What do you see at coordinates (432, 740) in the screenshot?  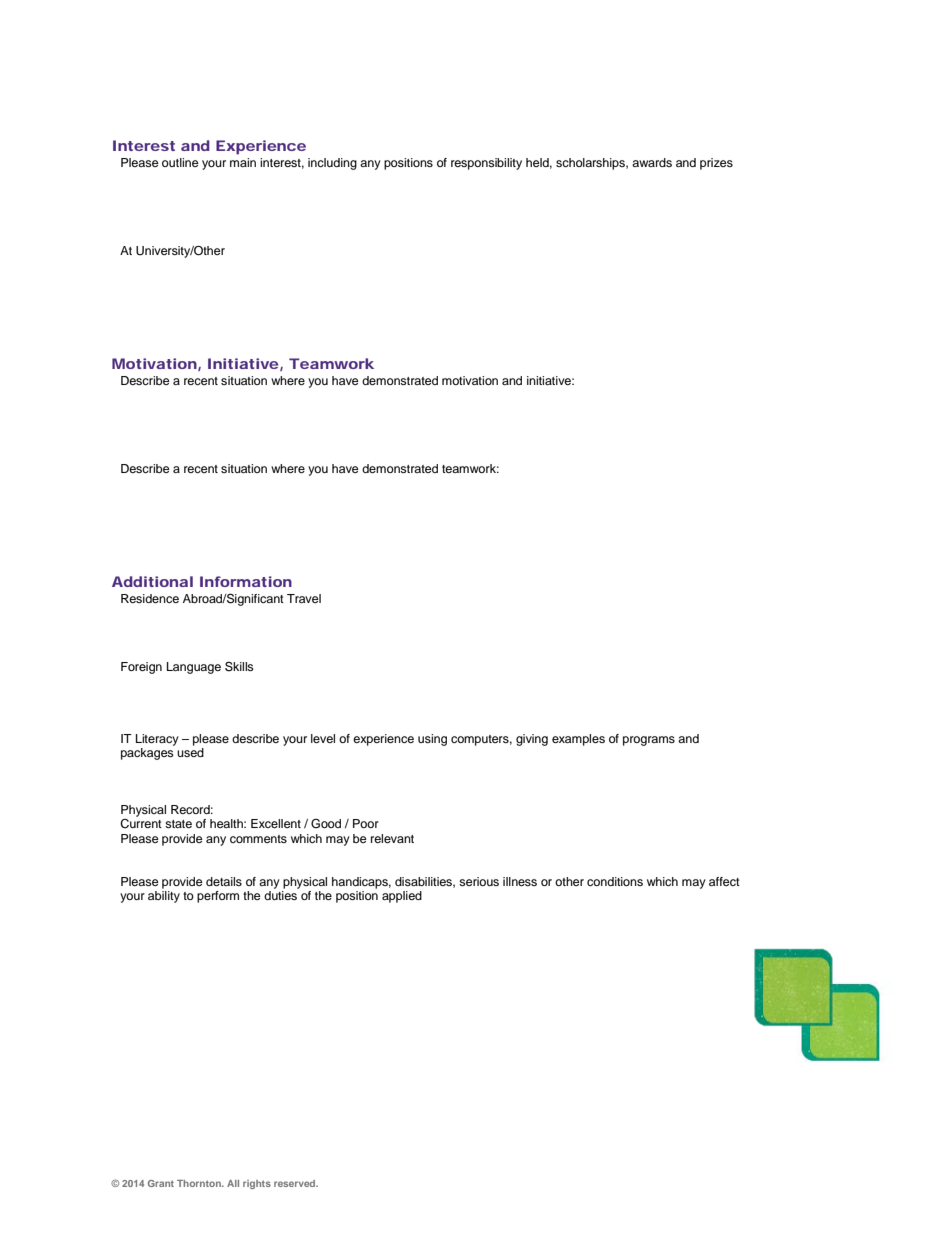 I see `using` at bounding box center [432, 740].
